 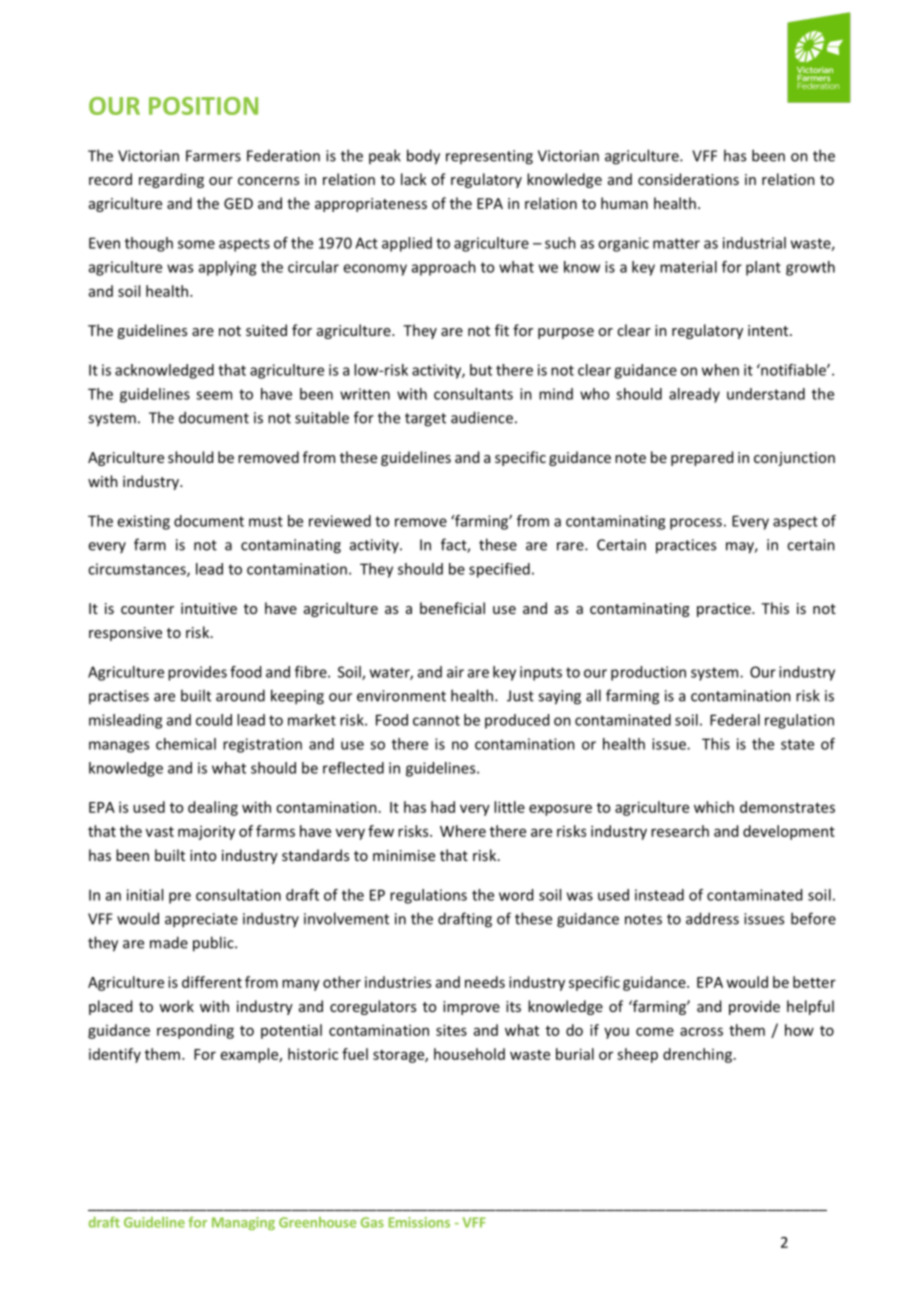 I want to click on existing, so click(x=143, y=522).
